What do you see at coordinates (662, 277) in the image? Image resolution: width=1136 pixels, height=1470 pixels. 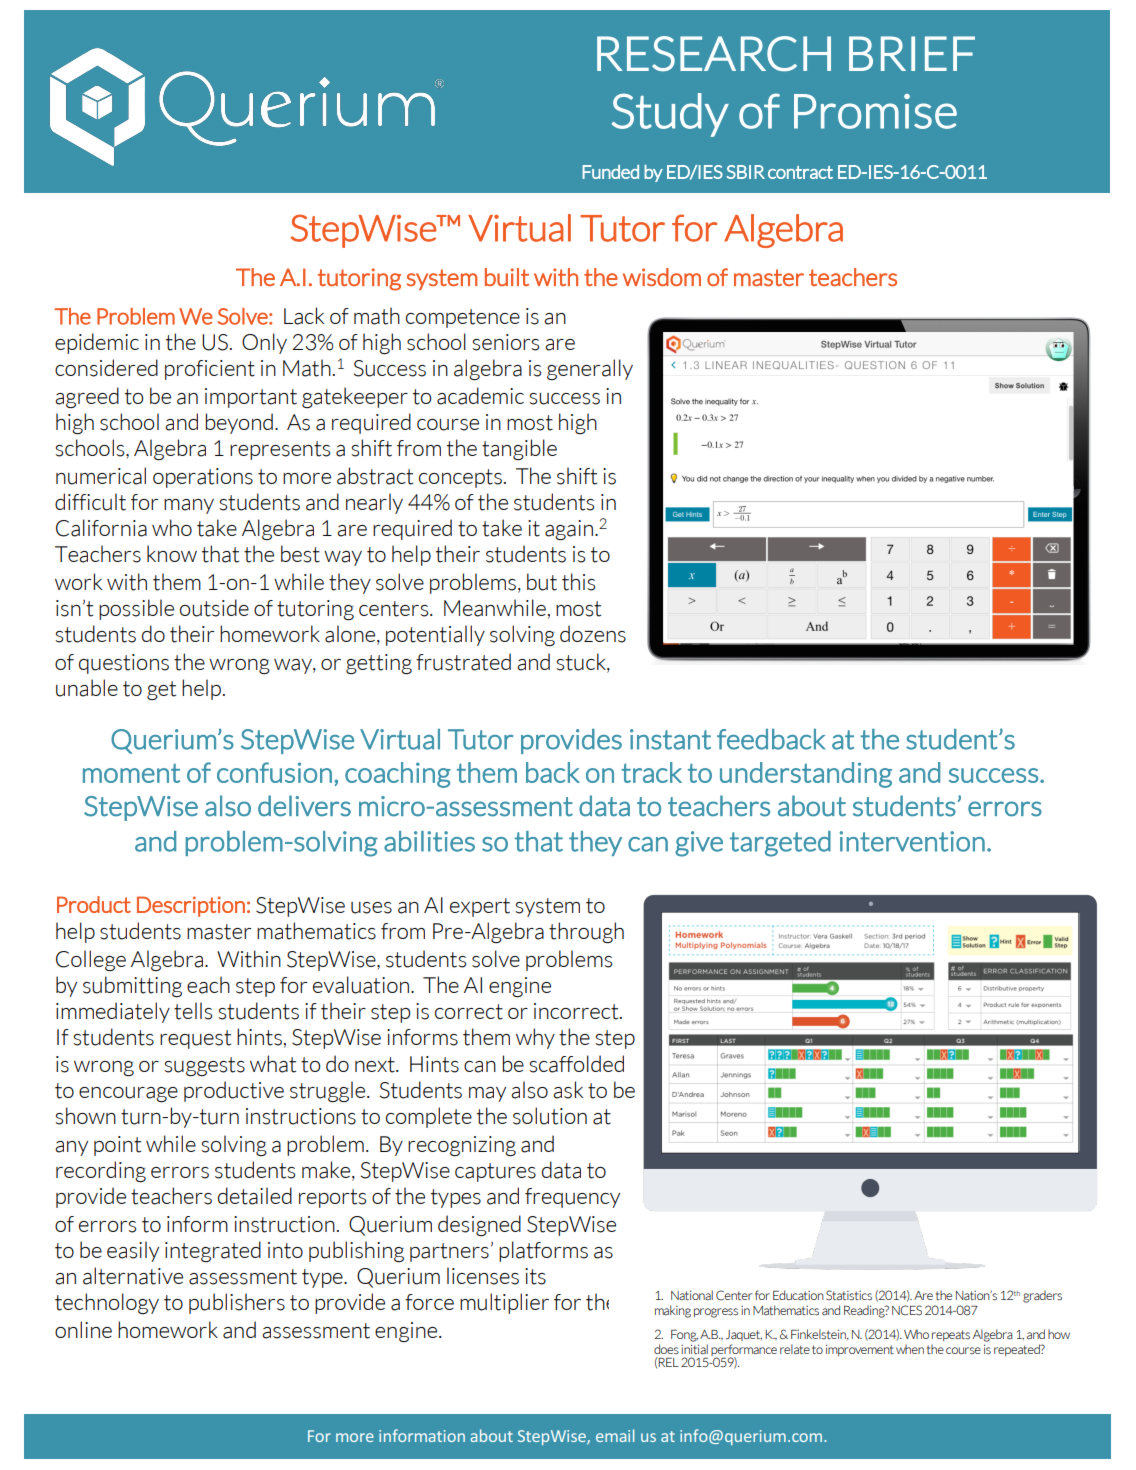 I see `wisdom` at bounding box center [662, 277].
